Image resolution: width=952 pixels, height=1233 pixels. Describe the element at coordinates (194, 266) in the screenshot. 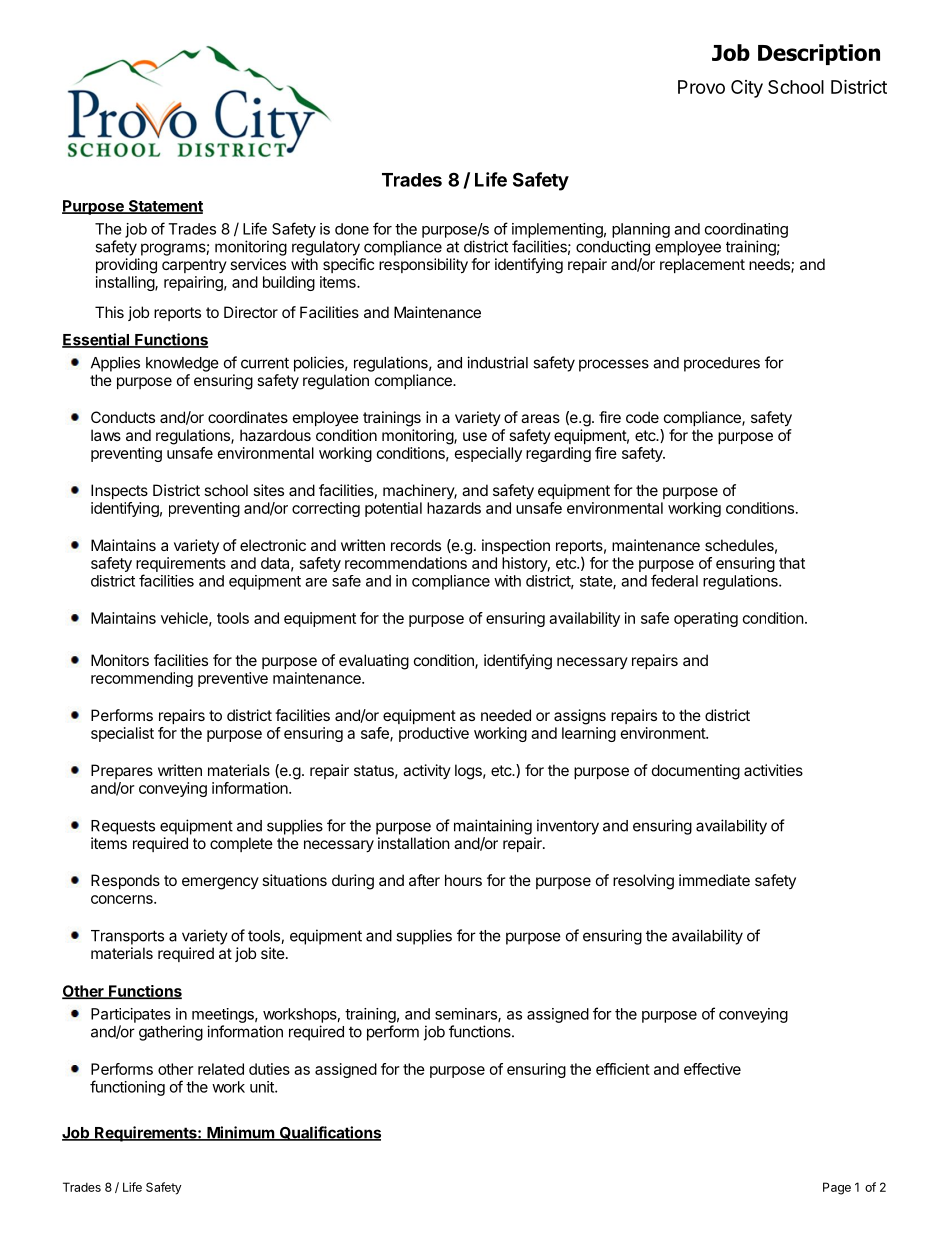

I see `carpentry` at that location.
